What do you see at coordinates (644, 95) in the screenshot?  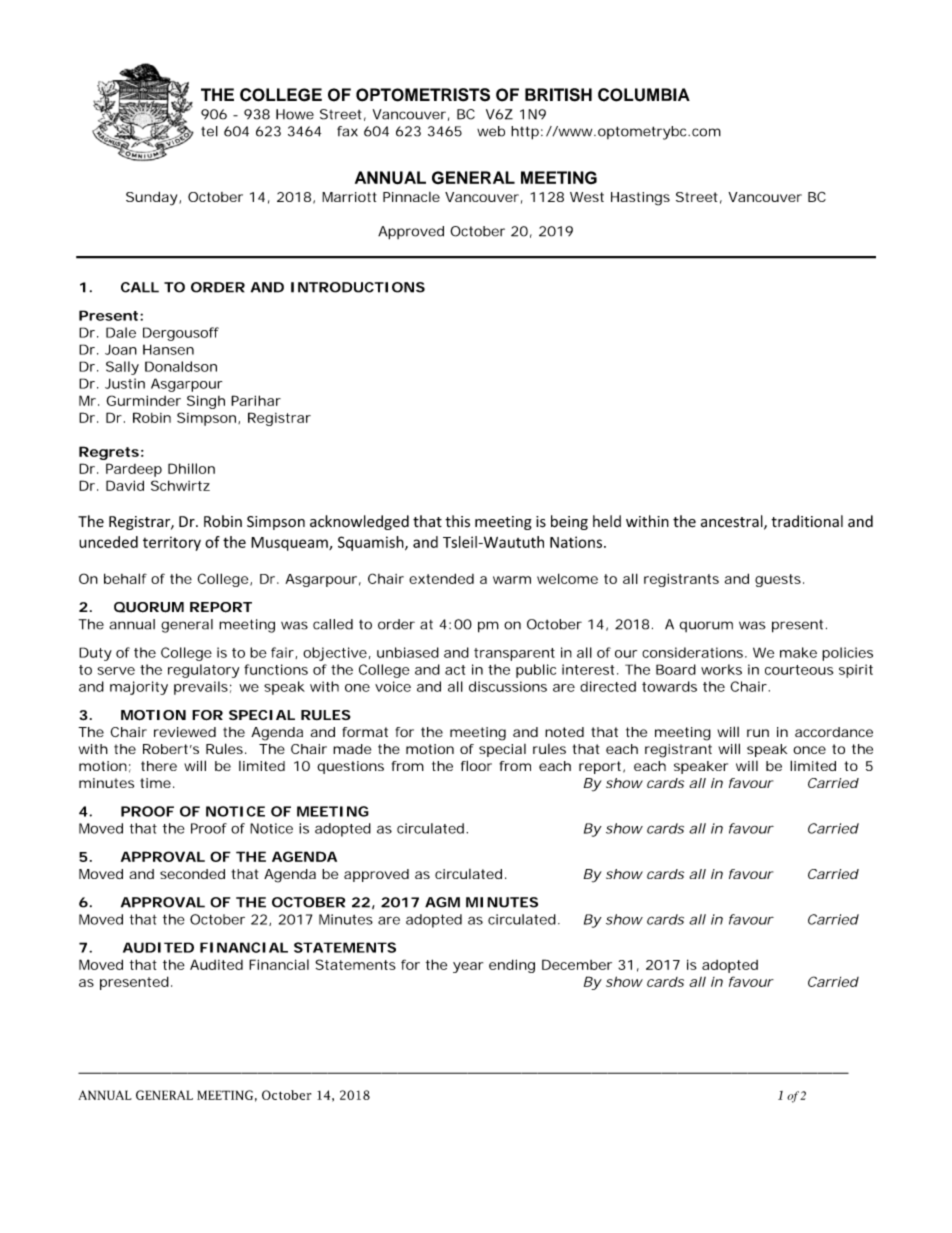 I see `COLUMBIA` at bounding box center [644, 95].
